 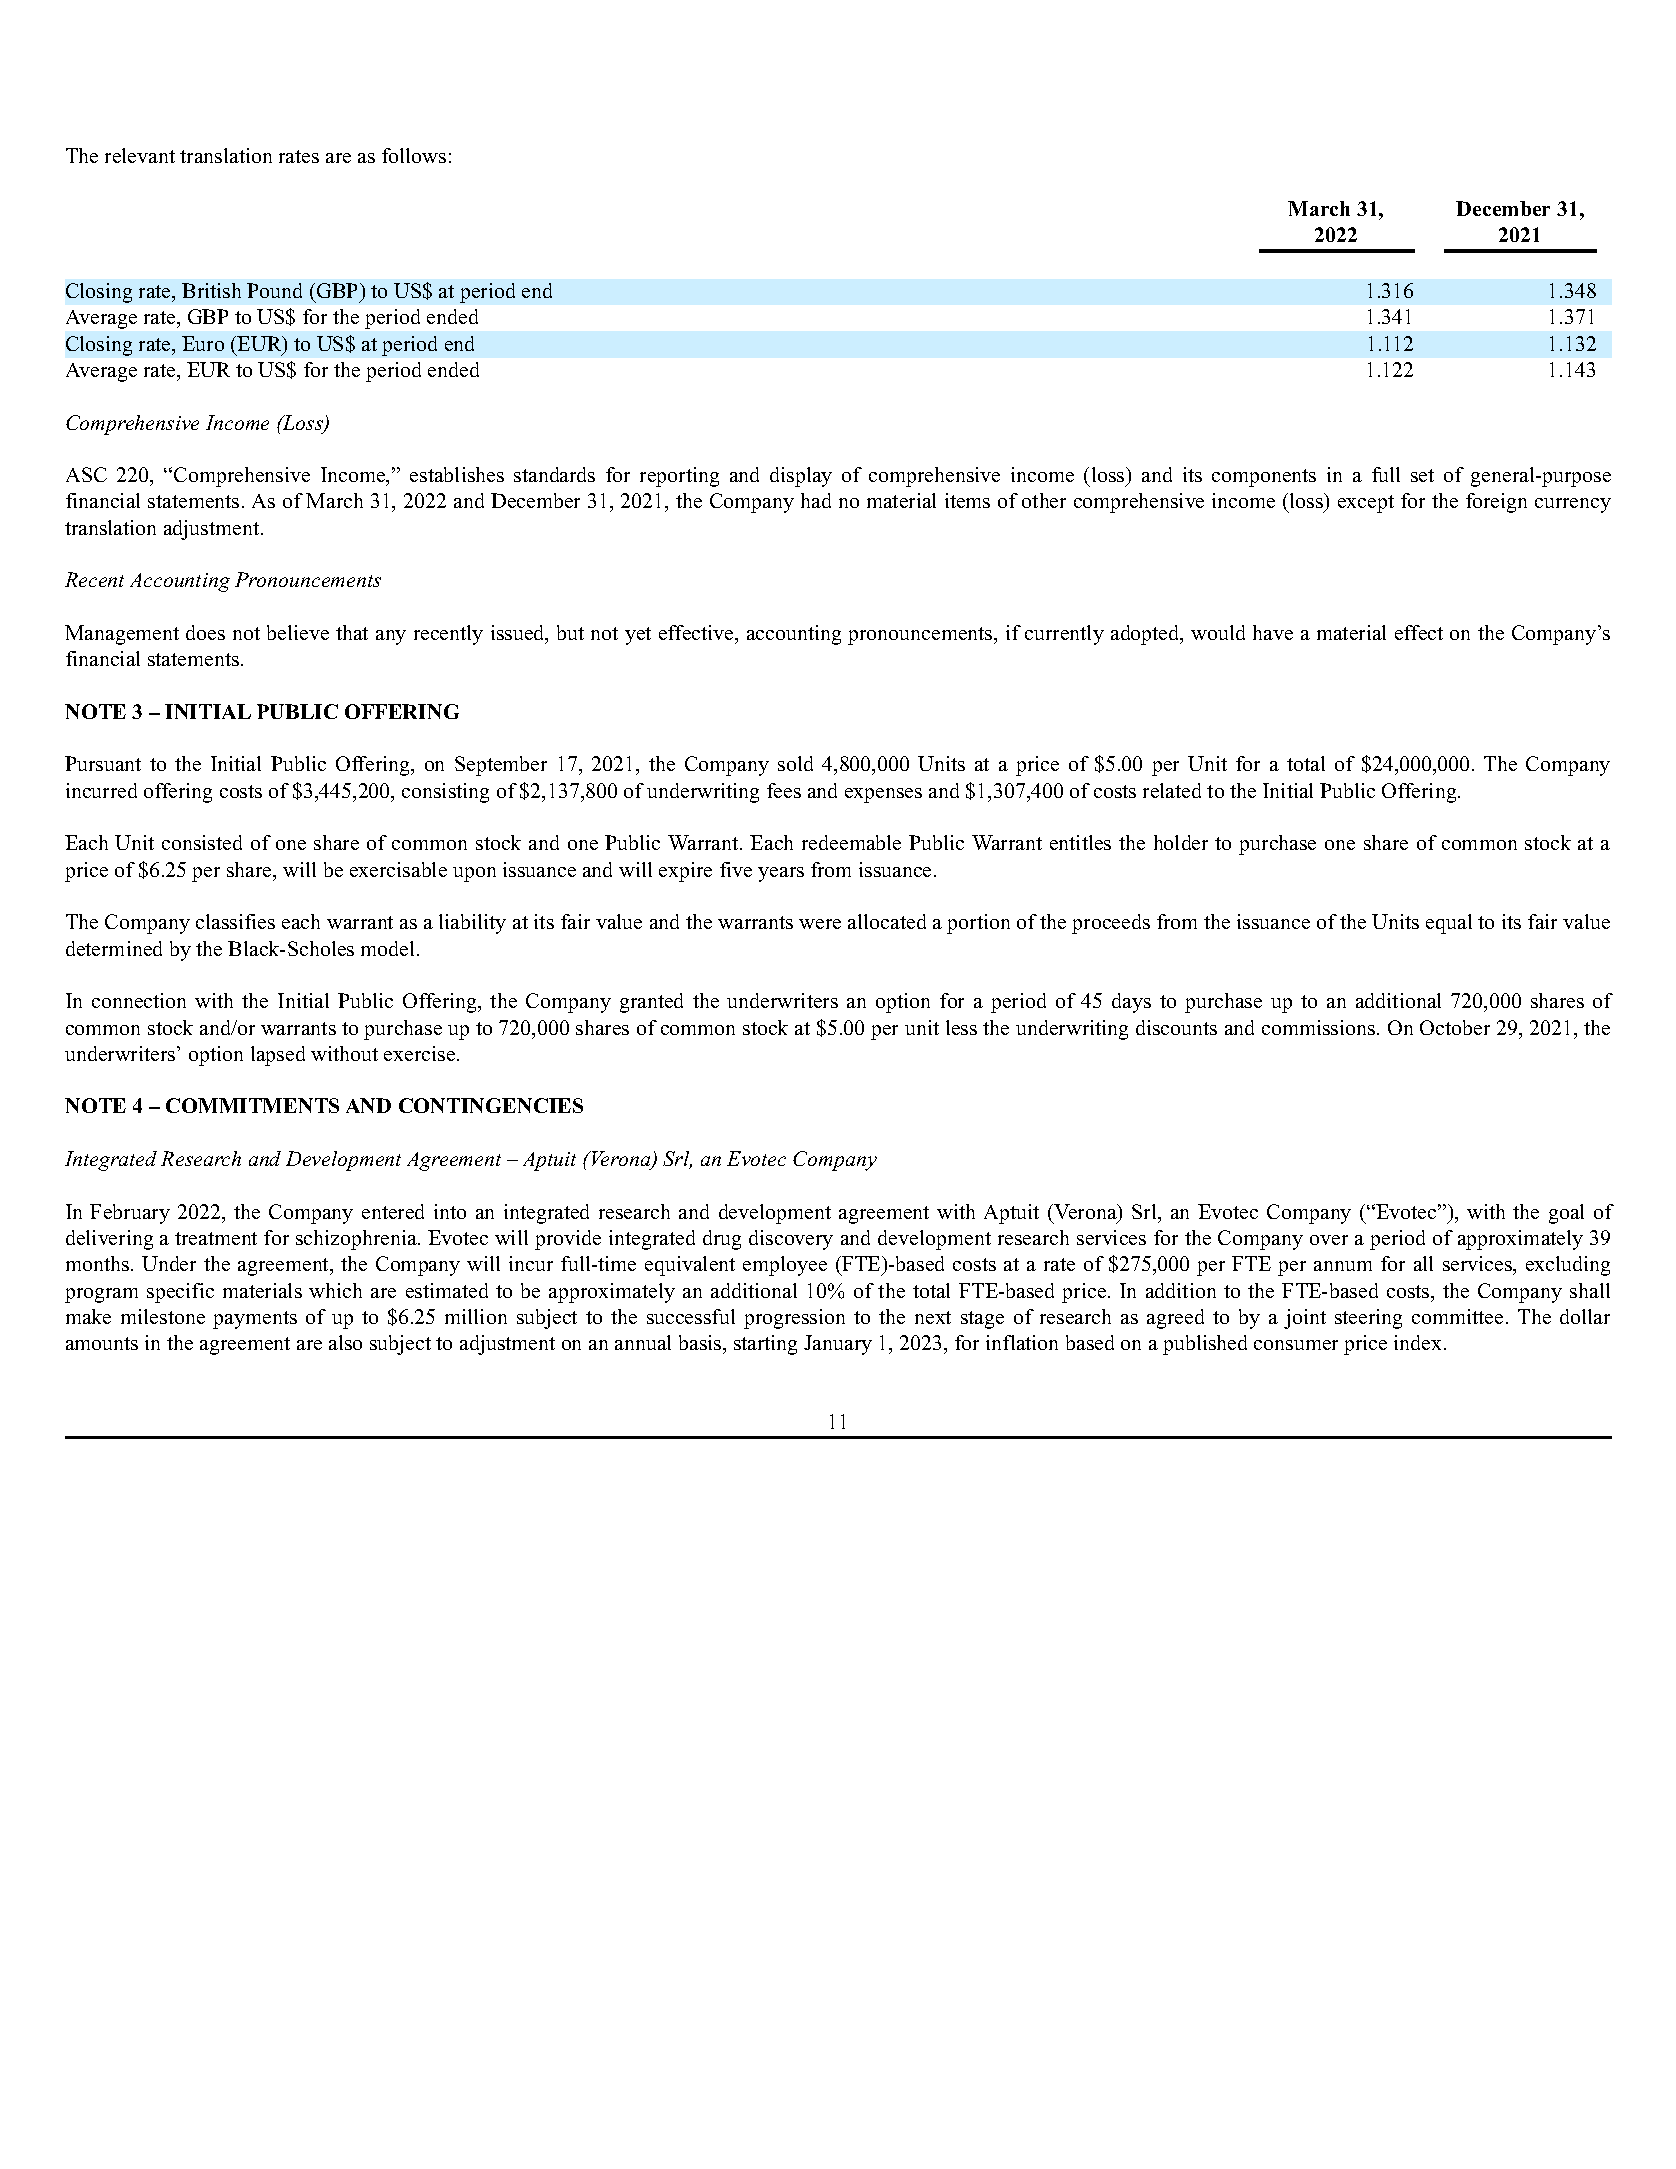 I want to click on less, so click(x=961, y=1027).
